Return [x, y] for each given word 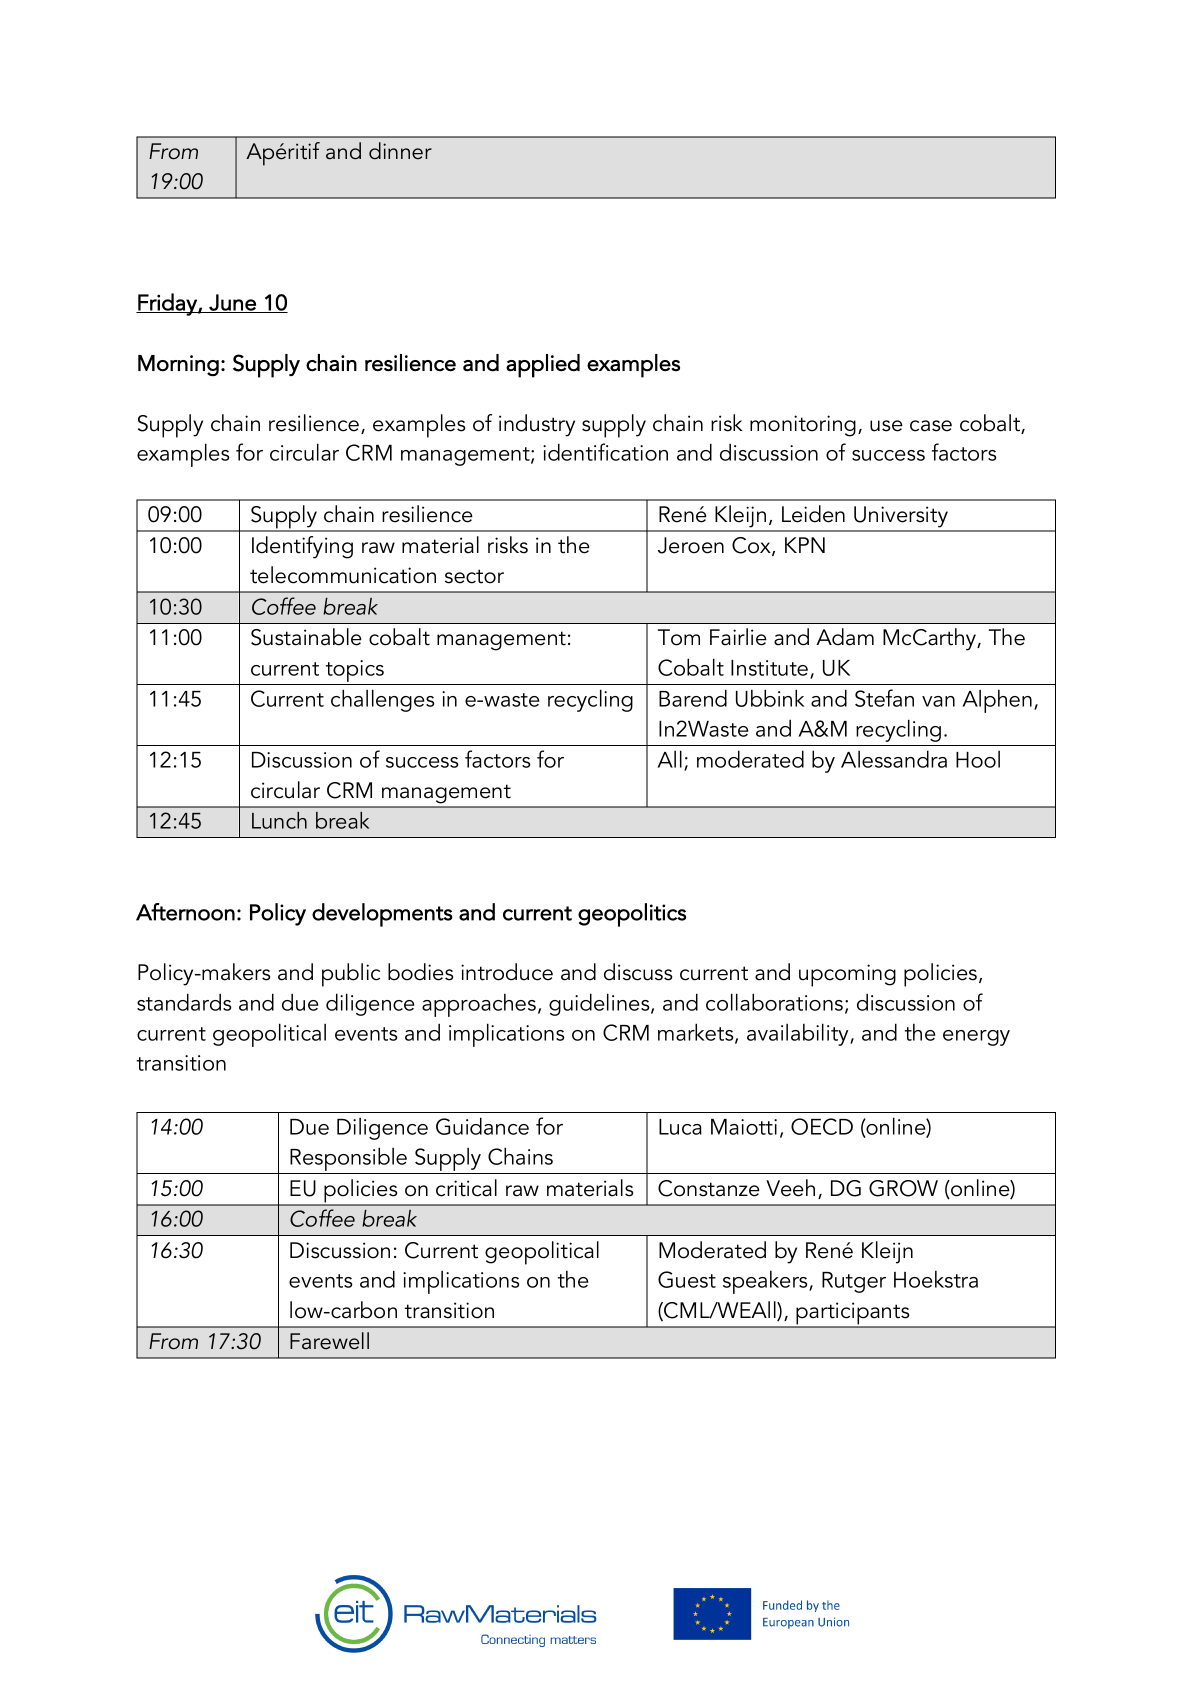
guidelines [600, 1004]
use [886, 426]
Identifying [302, 547]
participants [853, 1314]
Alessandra [894, 759]
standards [184, 1002]
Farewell [329, 1341]
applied [543, 366]
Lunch [279, 820]
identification [605, 452]
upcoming [847, 975]
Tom [679, 637]
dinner [400, 151]
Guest [687, 1279]
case [931, 426]
